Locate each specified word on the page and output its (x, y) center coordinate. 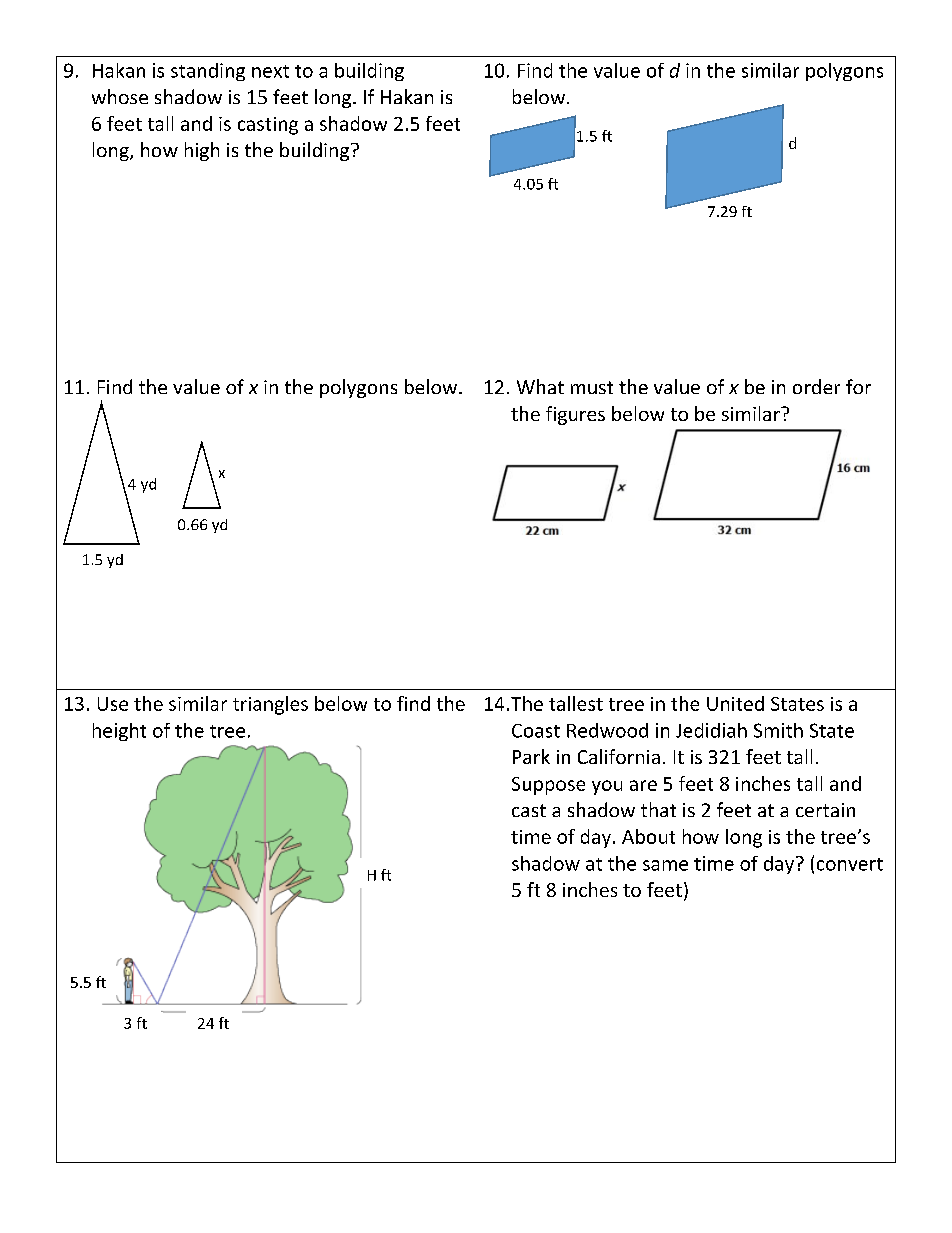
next (270, 71)
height (119, 732)
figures (575, 415)
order (816, 386)
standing (208, 72)
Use (113, 704)
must (592, 387)
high (202, 151)
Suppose (548, 786)
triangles (270, 705)
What (540, 386)
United (735, 703)
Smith (778, 730)
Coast (536, 731)
